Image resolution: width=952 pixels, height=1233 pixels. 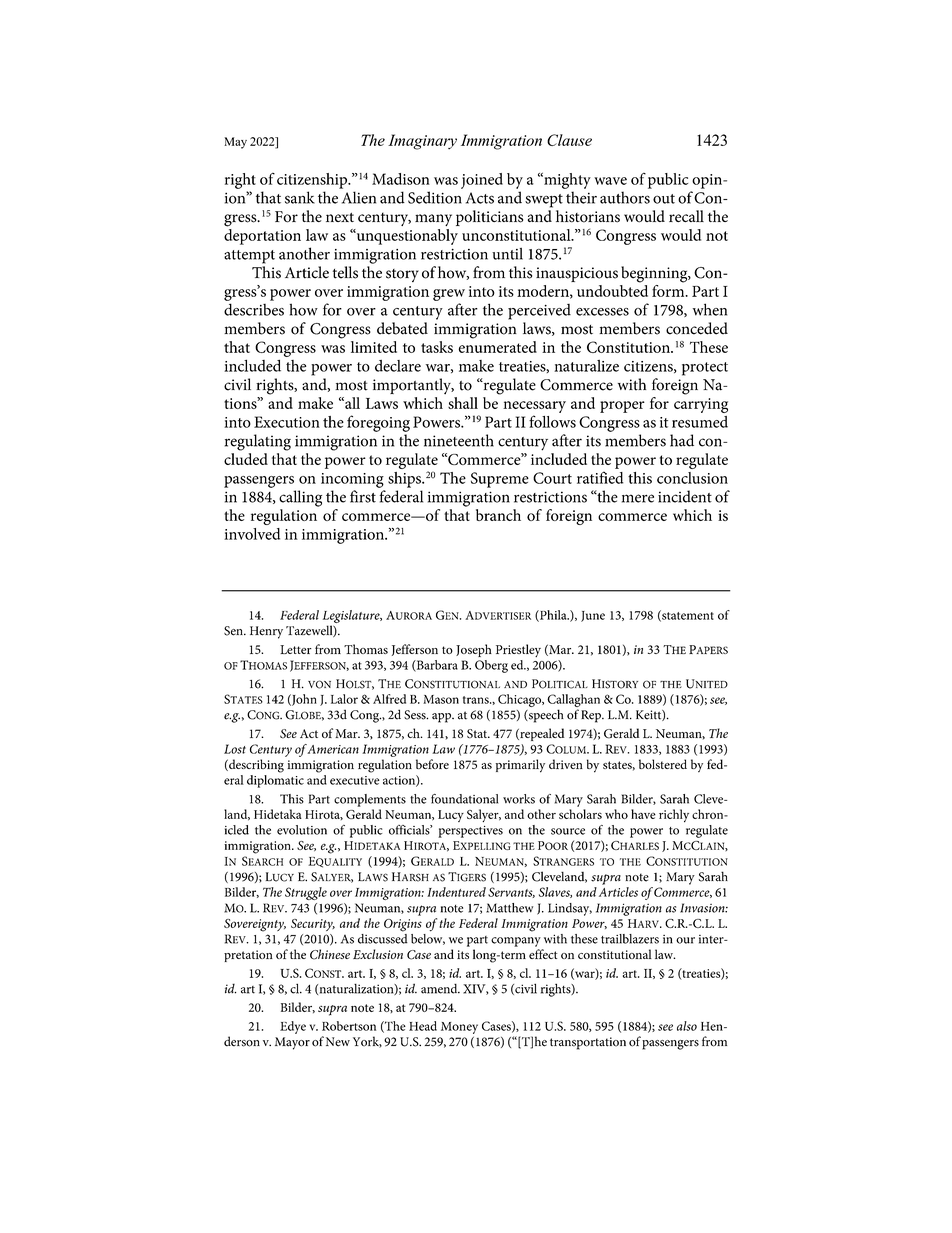 What do you see at coordinates (687, 1026) in the screenshot?
I see `also` at bounding box center [687, 1026].
